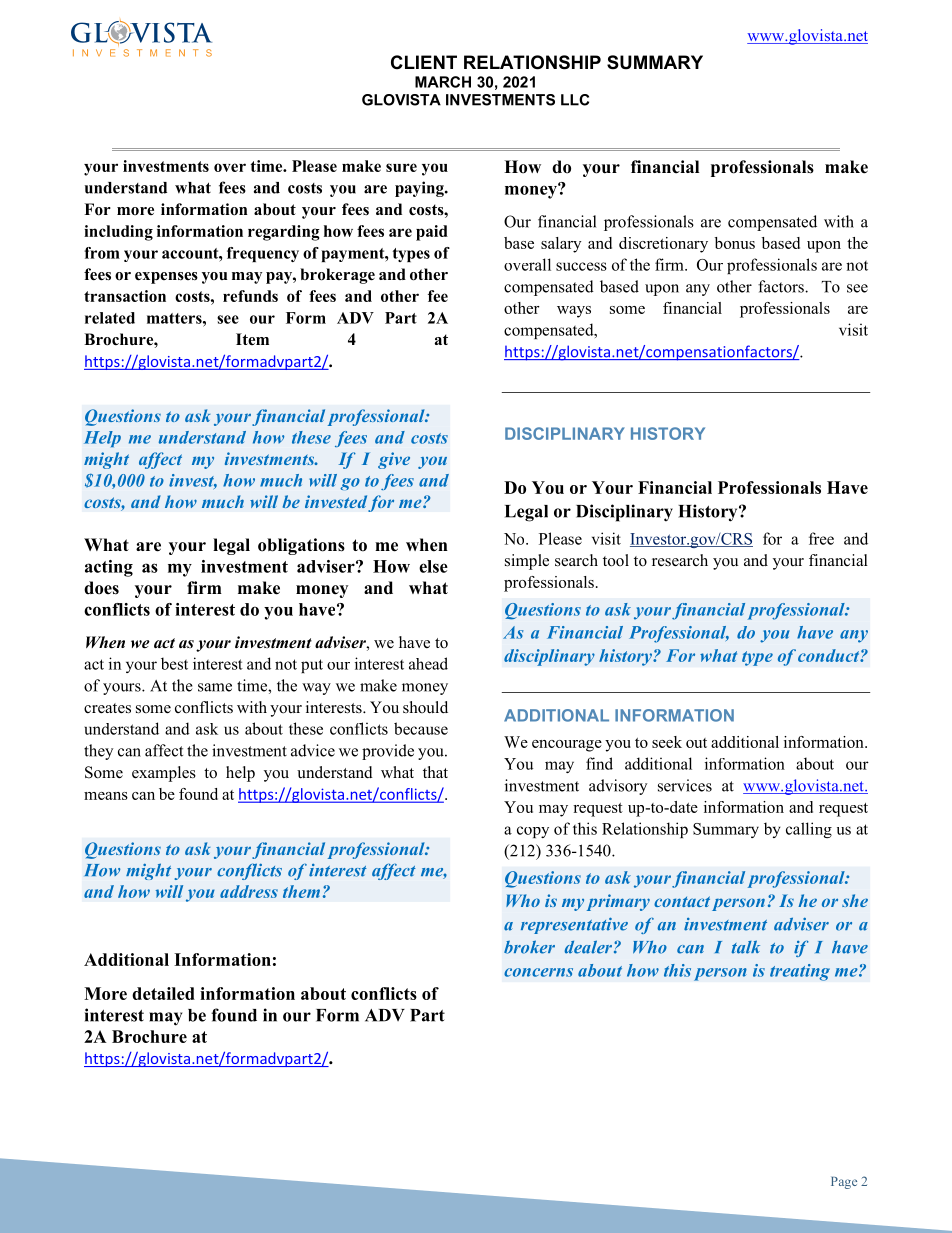 This document has width=952, height=1233. What do you see at coordinates (249, 891) in the document?
I see `address` at bounding box center [249, 891].
